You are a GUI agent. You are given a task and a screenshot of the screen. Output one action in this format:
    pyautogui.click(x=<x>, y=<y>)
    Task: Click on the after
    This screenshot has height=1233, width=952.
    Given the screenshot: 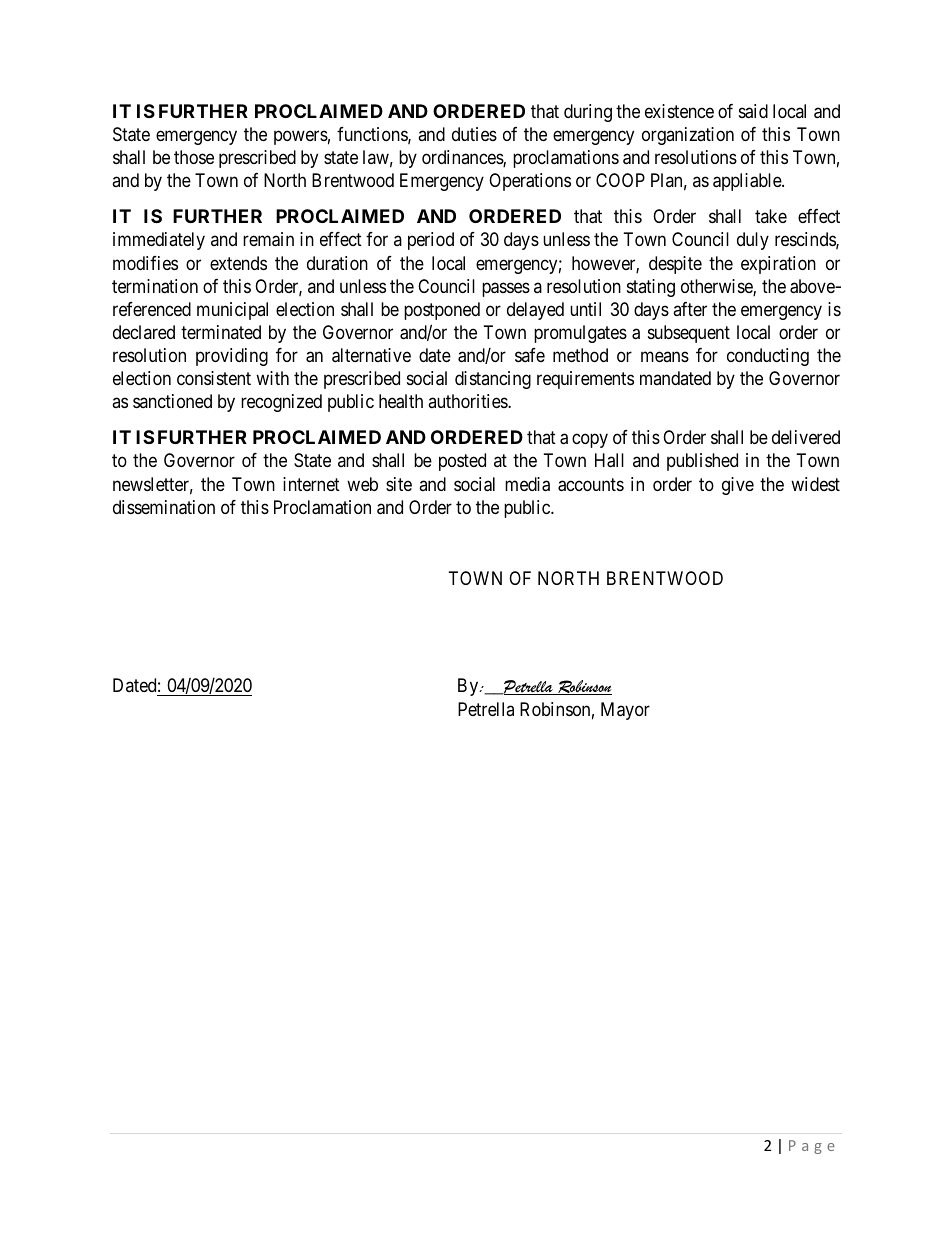 What is the action you would take?
    pyautogui.click(x=690, y=309)
